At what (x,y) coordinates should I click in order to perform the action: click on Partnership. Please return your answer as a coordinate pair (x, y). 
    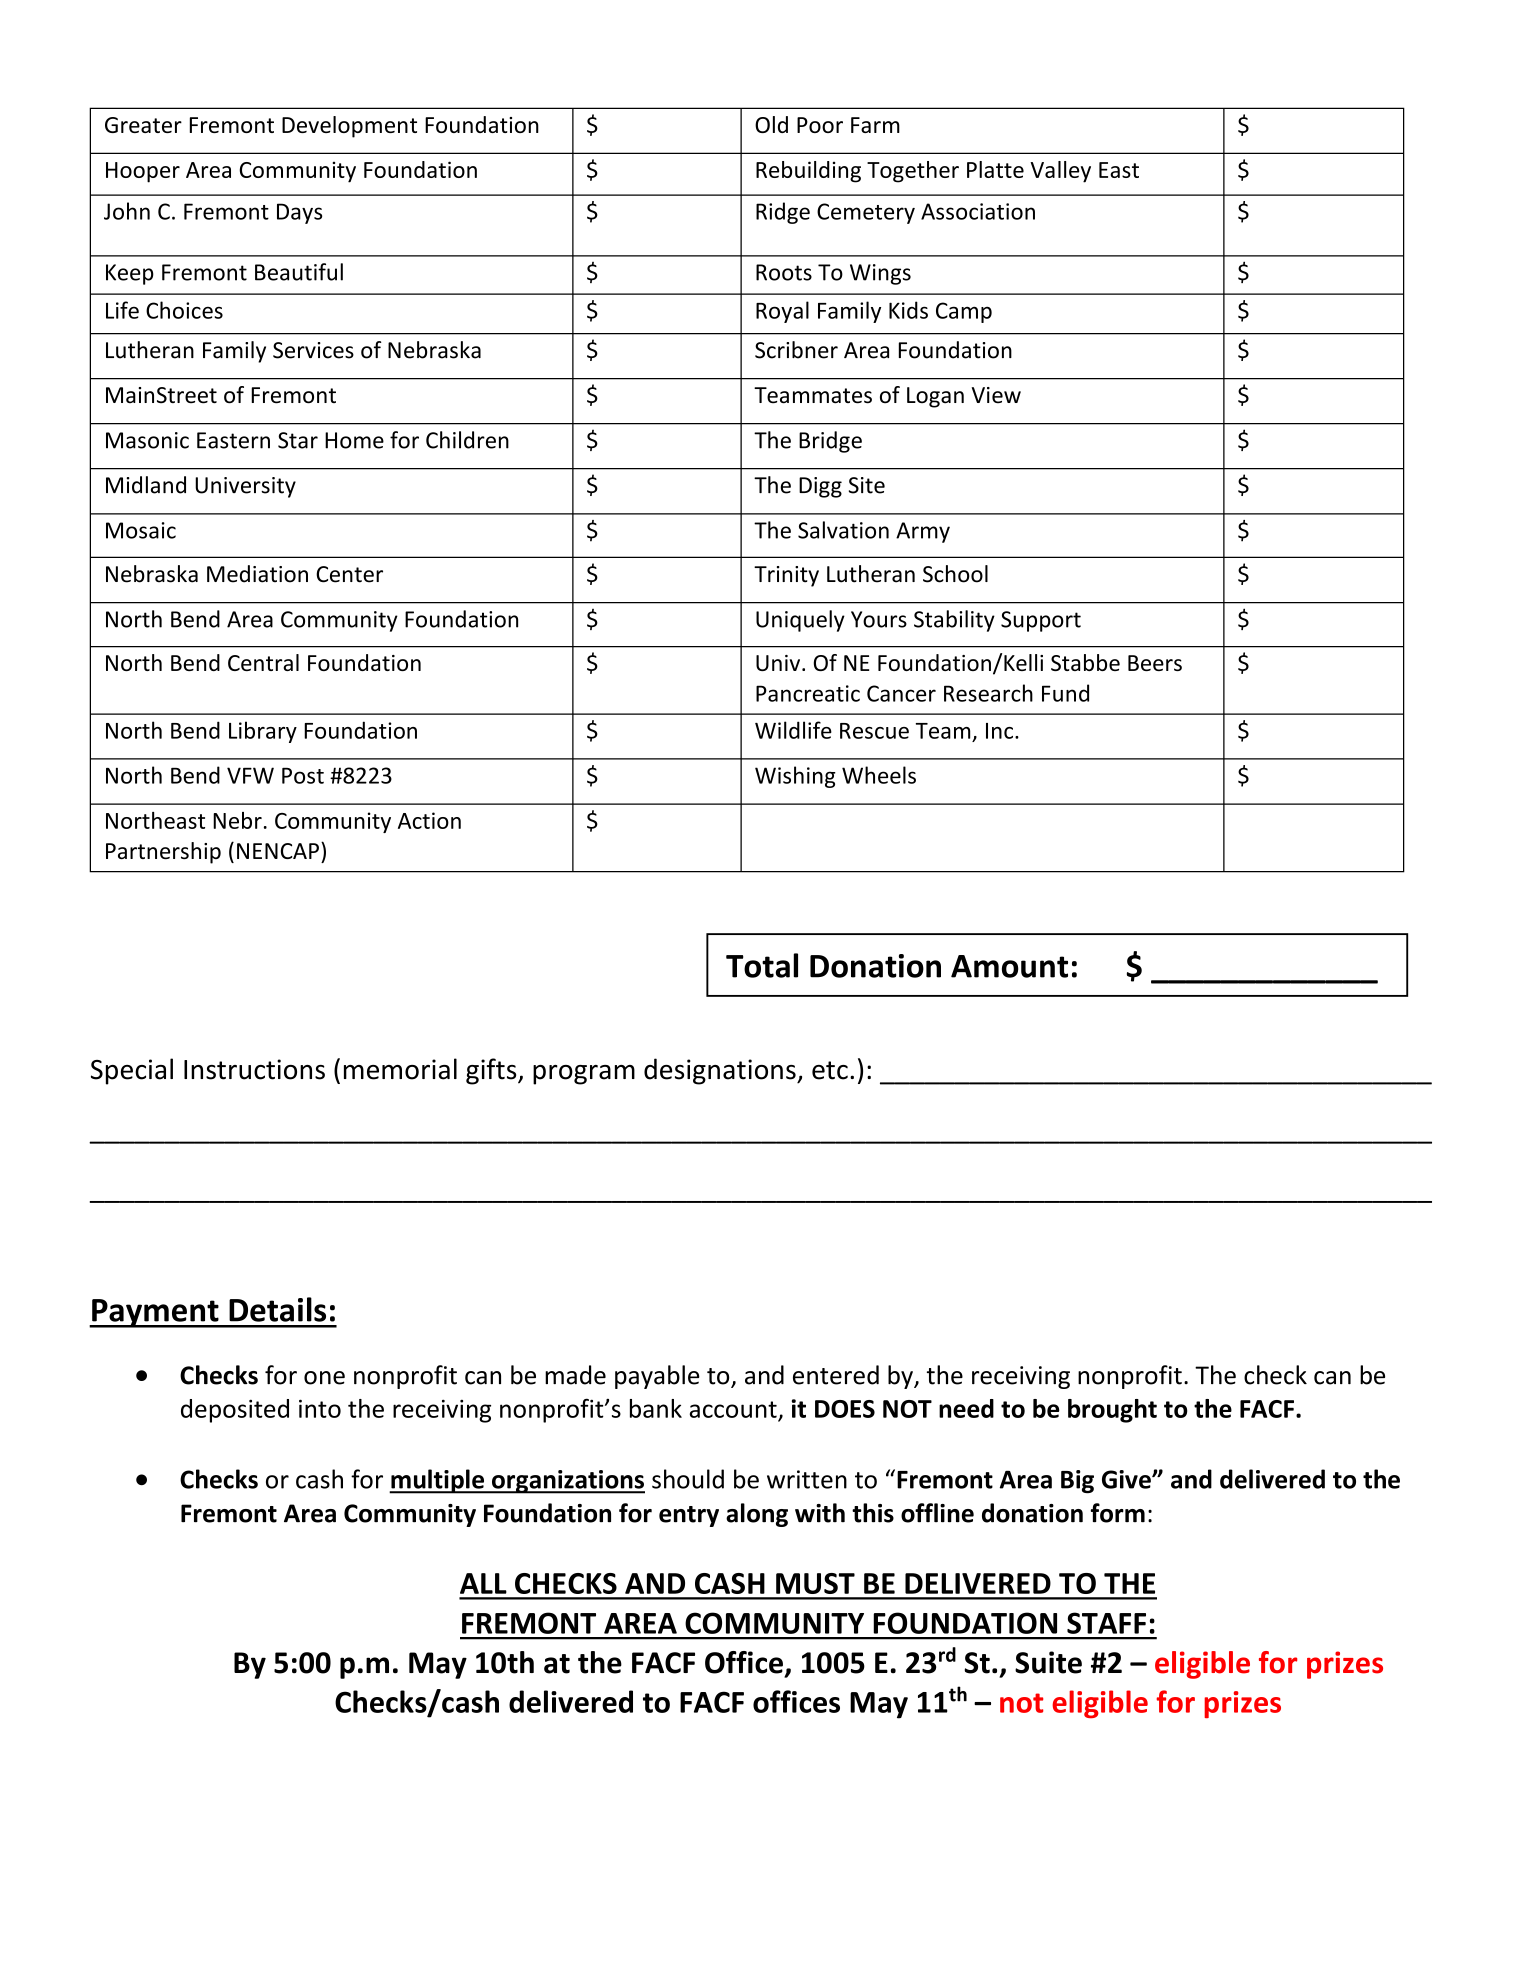
    Looking at the image, I should click on (163, 853).
